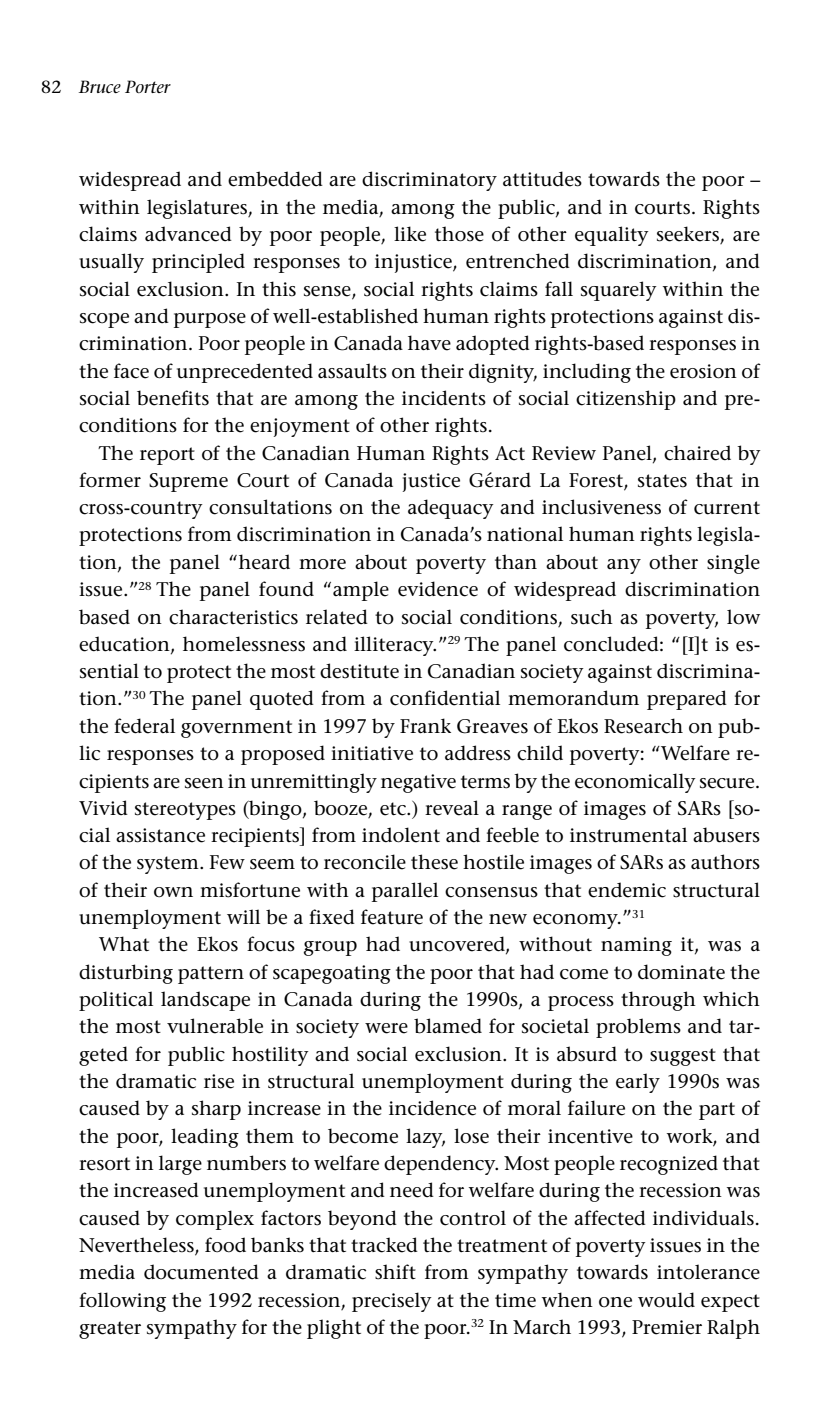 The width and height of the page is (840, 1423). I want to click on endemic, so click(627, 890).
